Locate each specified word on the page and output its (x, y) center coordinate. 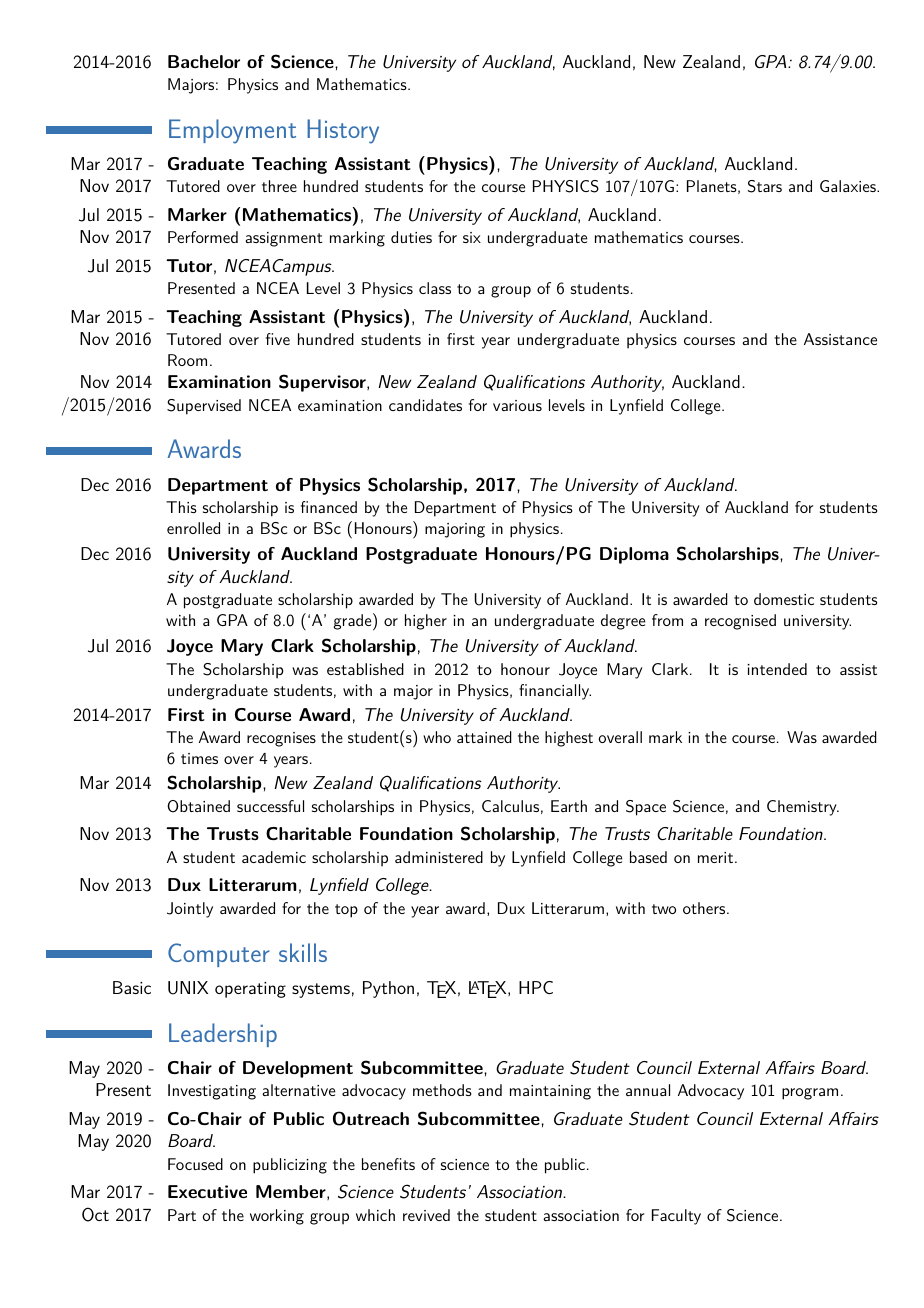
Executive (207, 1191)
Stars (765, 186)
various (517, 405)
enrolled (193, 528)
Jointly (190, 910)
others (704, 908)
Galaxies (849, 186)
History (343, 131)
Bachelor (204, 61)
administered (439, 857)
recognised (740, 622)
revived (426, 1215)
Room (187, 360)
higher (426, 622)
